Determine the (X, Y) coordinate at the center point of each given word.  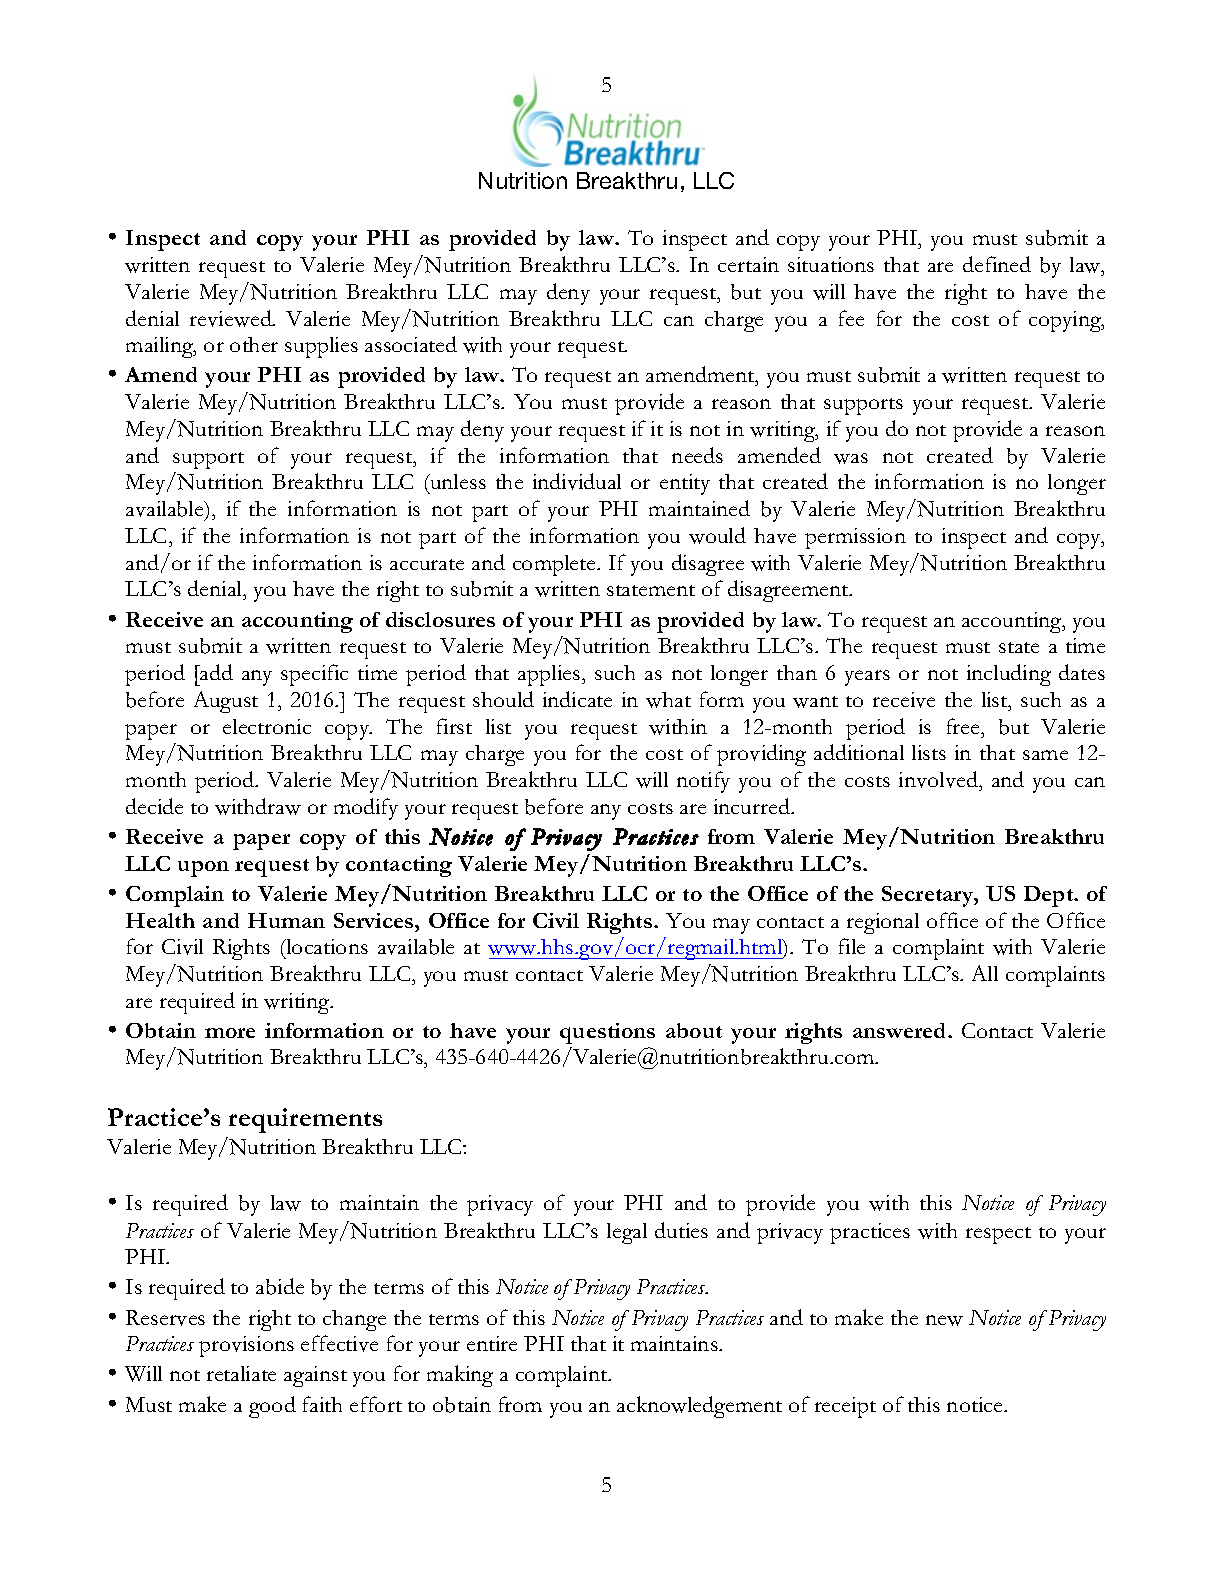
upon (203, 869)
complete (556, 565)
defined (997, 264)
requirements (305, 1120)
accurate (427, 564)
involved (939, 779)
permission (855, 538)
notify (703, 782)
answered (901, 1030)
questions (607, 1033)
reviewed (232, 318)
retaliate (241, 1373)
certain (748, 264)
